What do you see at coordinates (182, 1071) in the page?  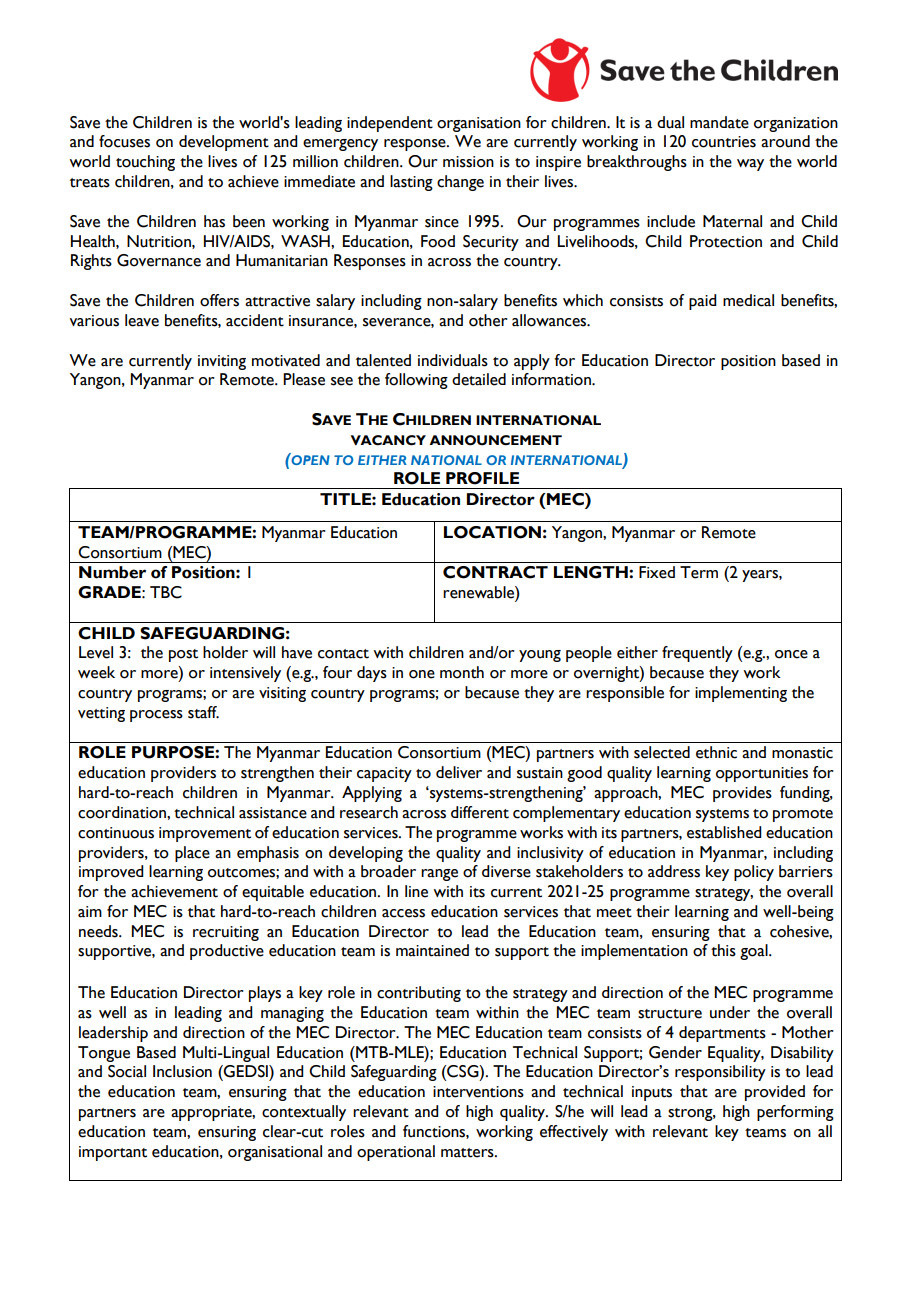 I see `Inclusion` at bounding box center [182, 1071].
